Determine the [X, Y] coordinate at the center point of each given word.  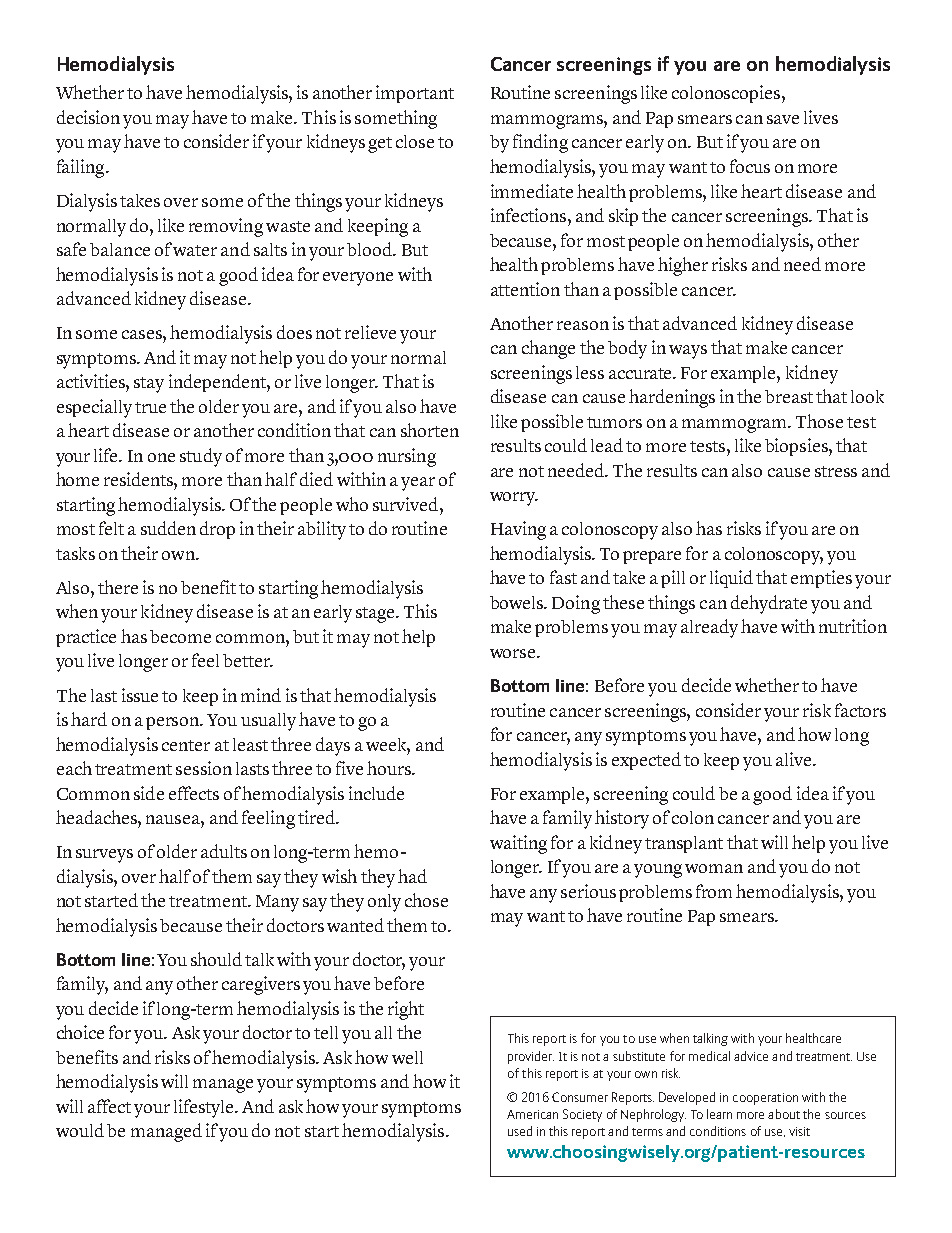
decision [88, 117]
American [532, 1114]
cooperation [765, 1099]
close [415, 141]
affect [109, 1106]
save [783, 119]
